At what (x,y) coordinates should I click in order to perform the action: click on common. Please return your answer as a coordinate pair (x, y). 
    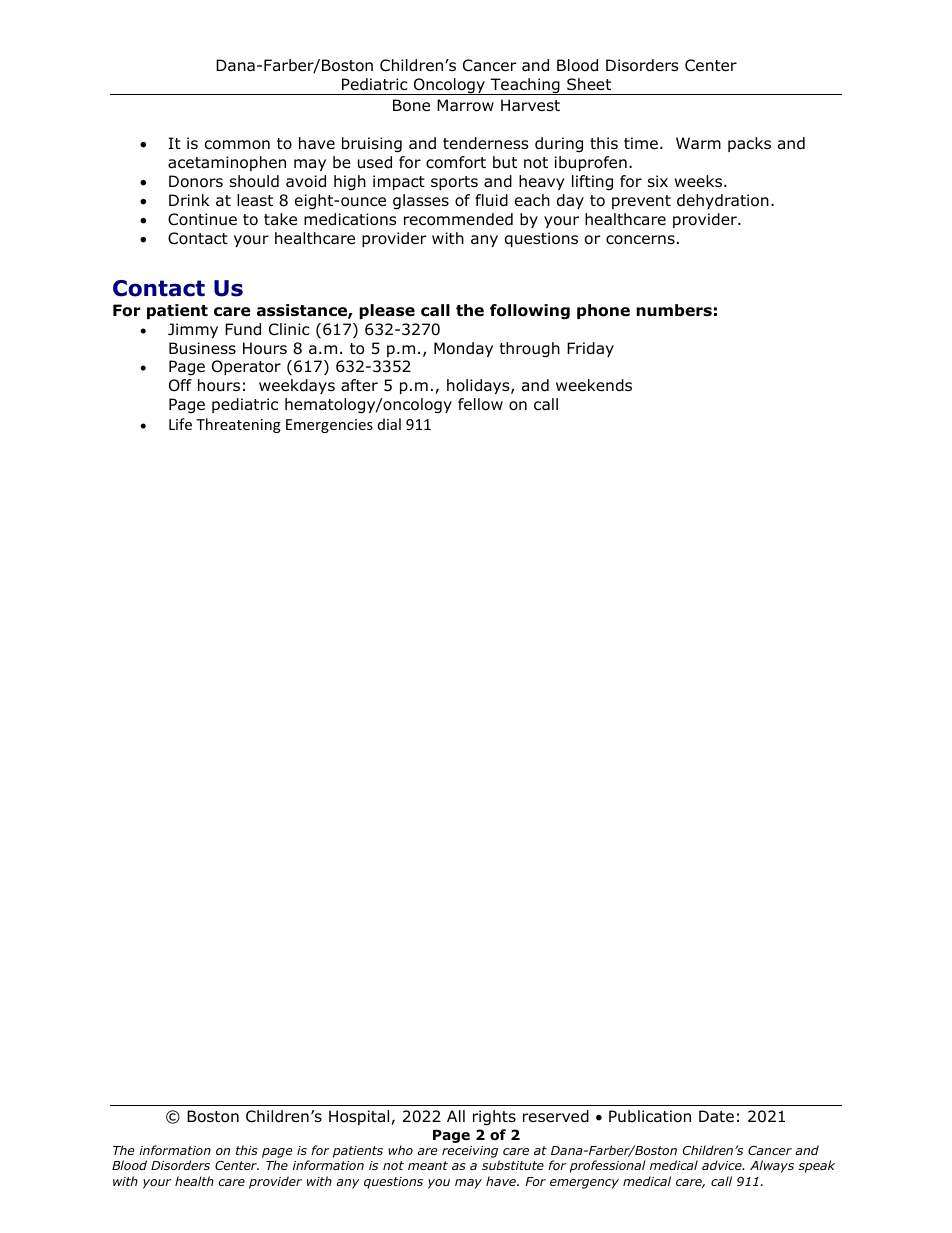
    Looking at the image, I should click on (237, 145).
